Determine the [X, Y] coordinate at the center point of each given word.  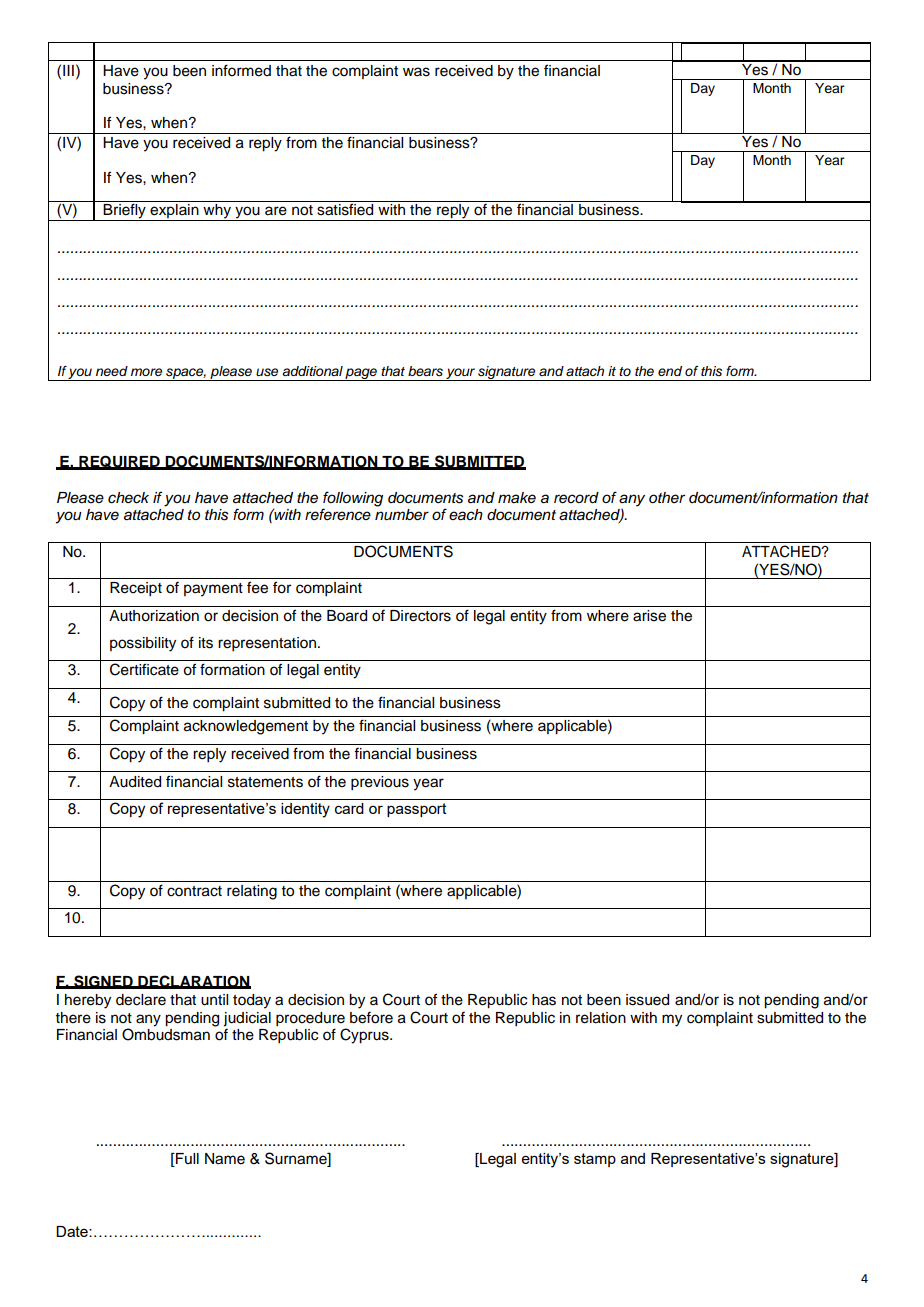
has [544, 1000]
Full [186, 1158]
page [361, 374]
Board [347, 616]
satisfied [345, 208]
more [146, 372]
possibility [143, 644]
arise [649, 616]
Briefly [125, 211]
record [576, 498]
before [371, 1018]
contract [194, 891]
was [416, 72]
